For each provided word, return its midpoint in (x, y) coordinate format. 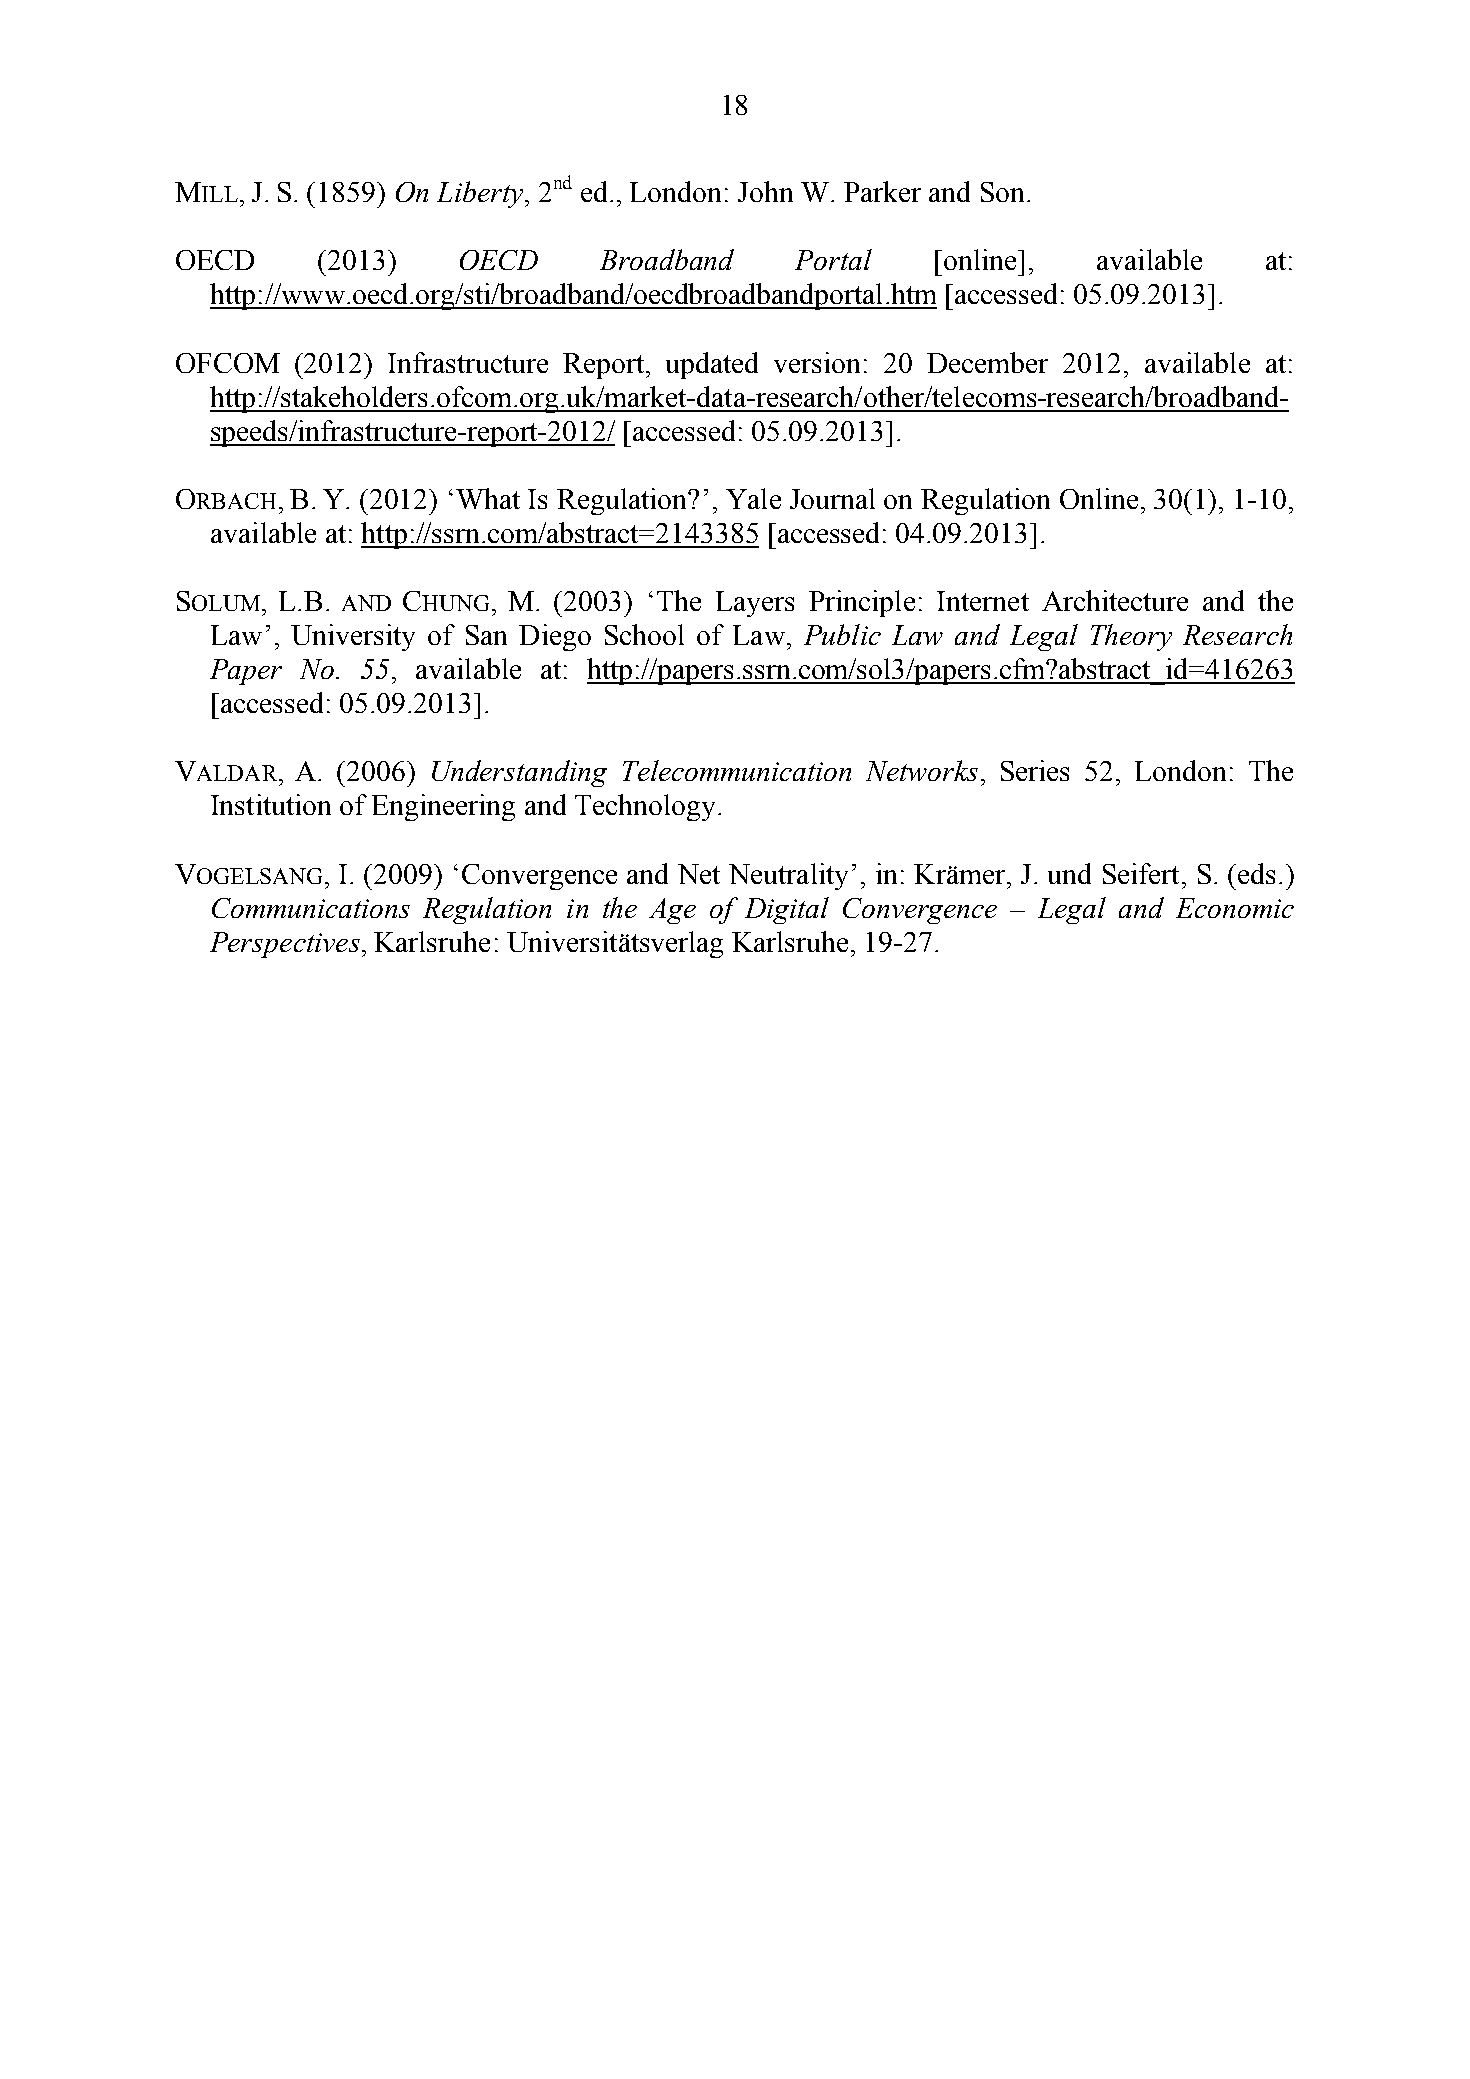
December (987, 362)
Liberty (480, 194)
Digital (787, 910)
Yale (753, 498)
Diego (555, 637)
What (488, 498)
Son (1002, 192)
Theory (1131, 637)
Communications (311, 908)
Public (842, 634)
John (765, 191)
